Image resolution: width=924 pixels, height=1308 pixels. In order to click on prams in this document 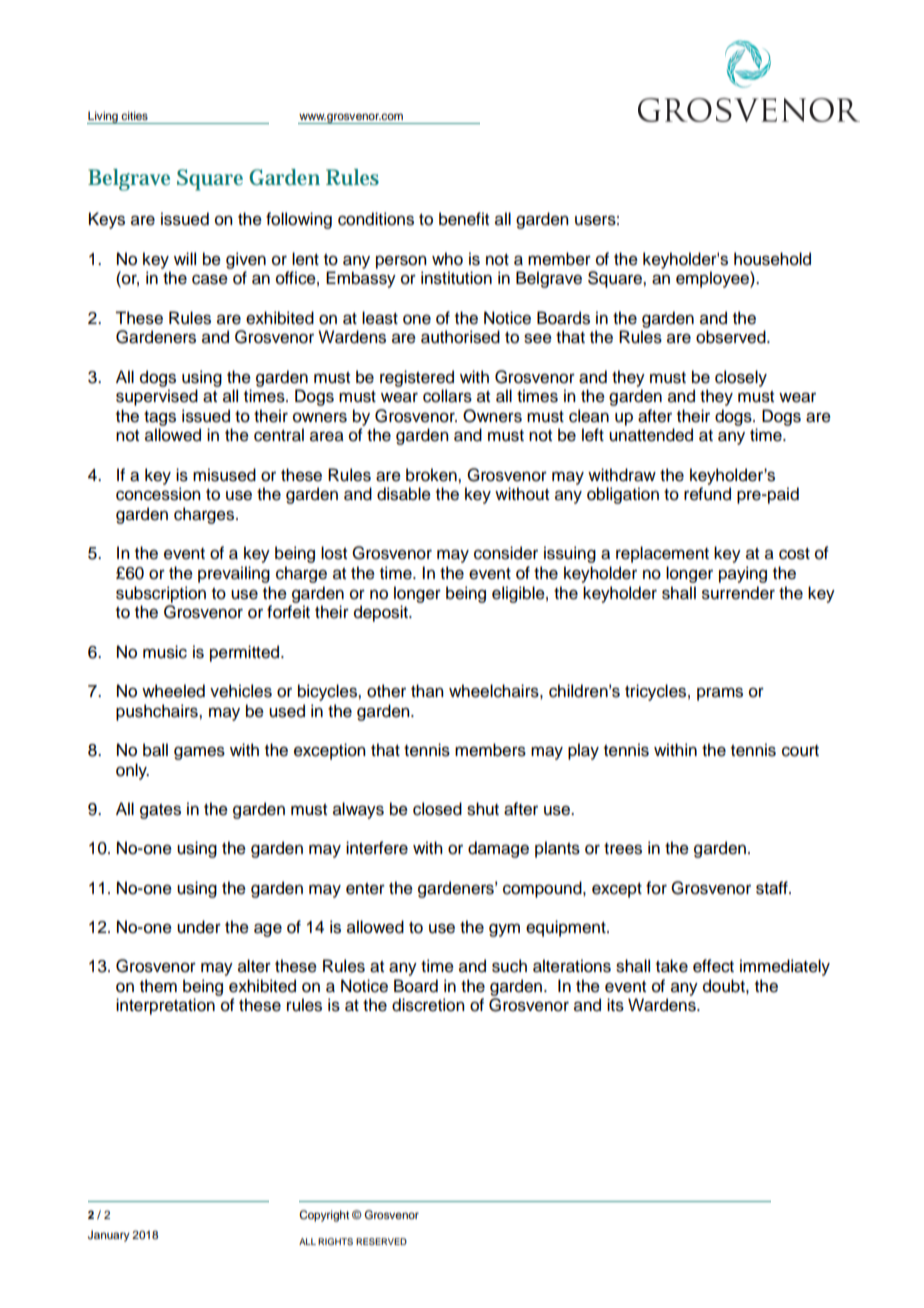, I will do `click(720, 694)`.
